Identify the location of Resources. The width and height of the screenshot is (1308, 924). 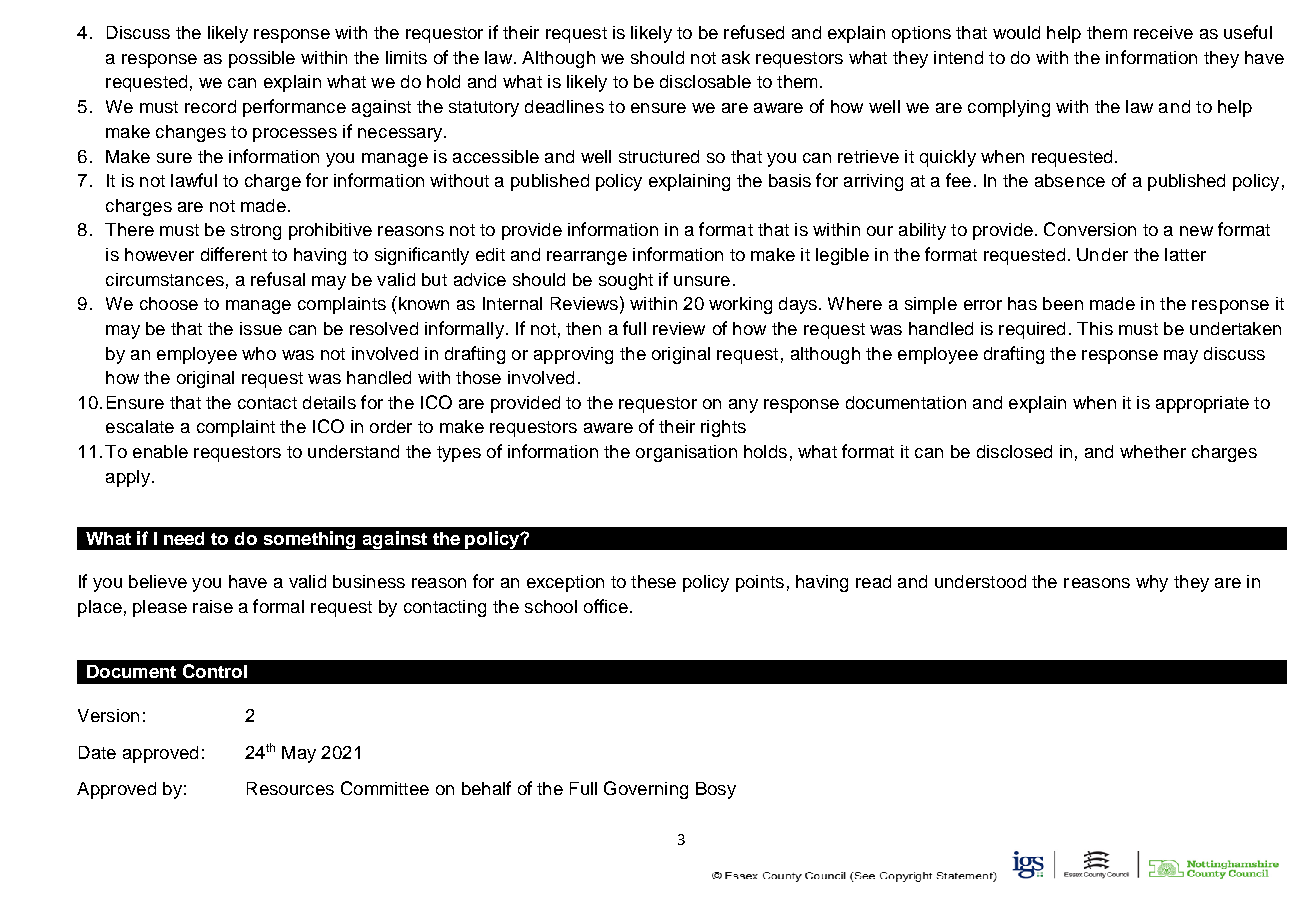
(290, 788).
